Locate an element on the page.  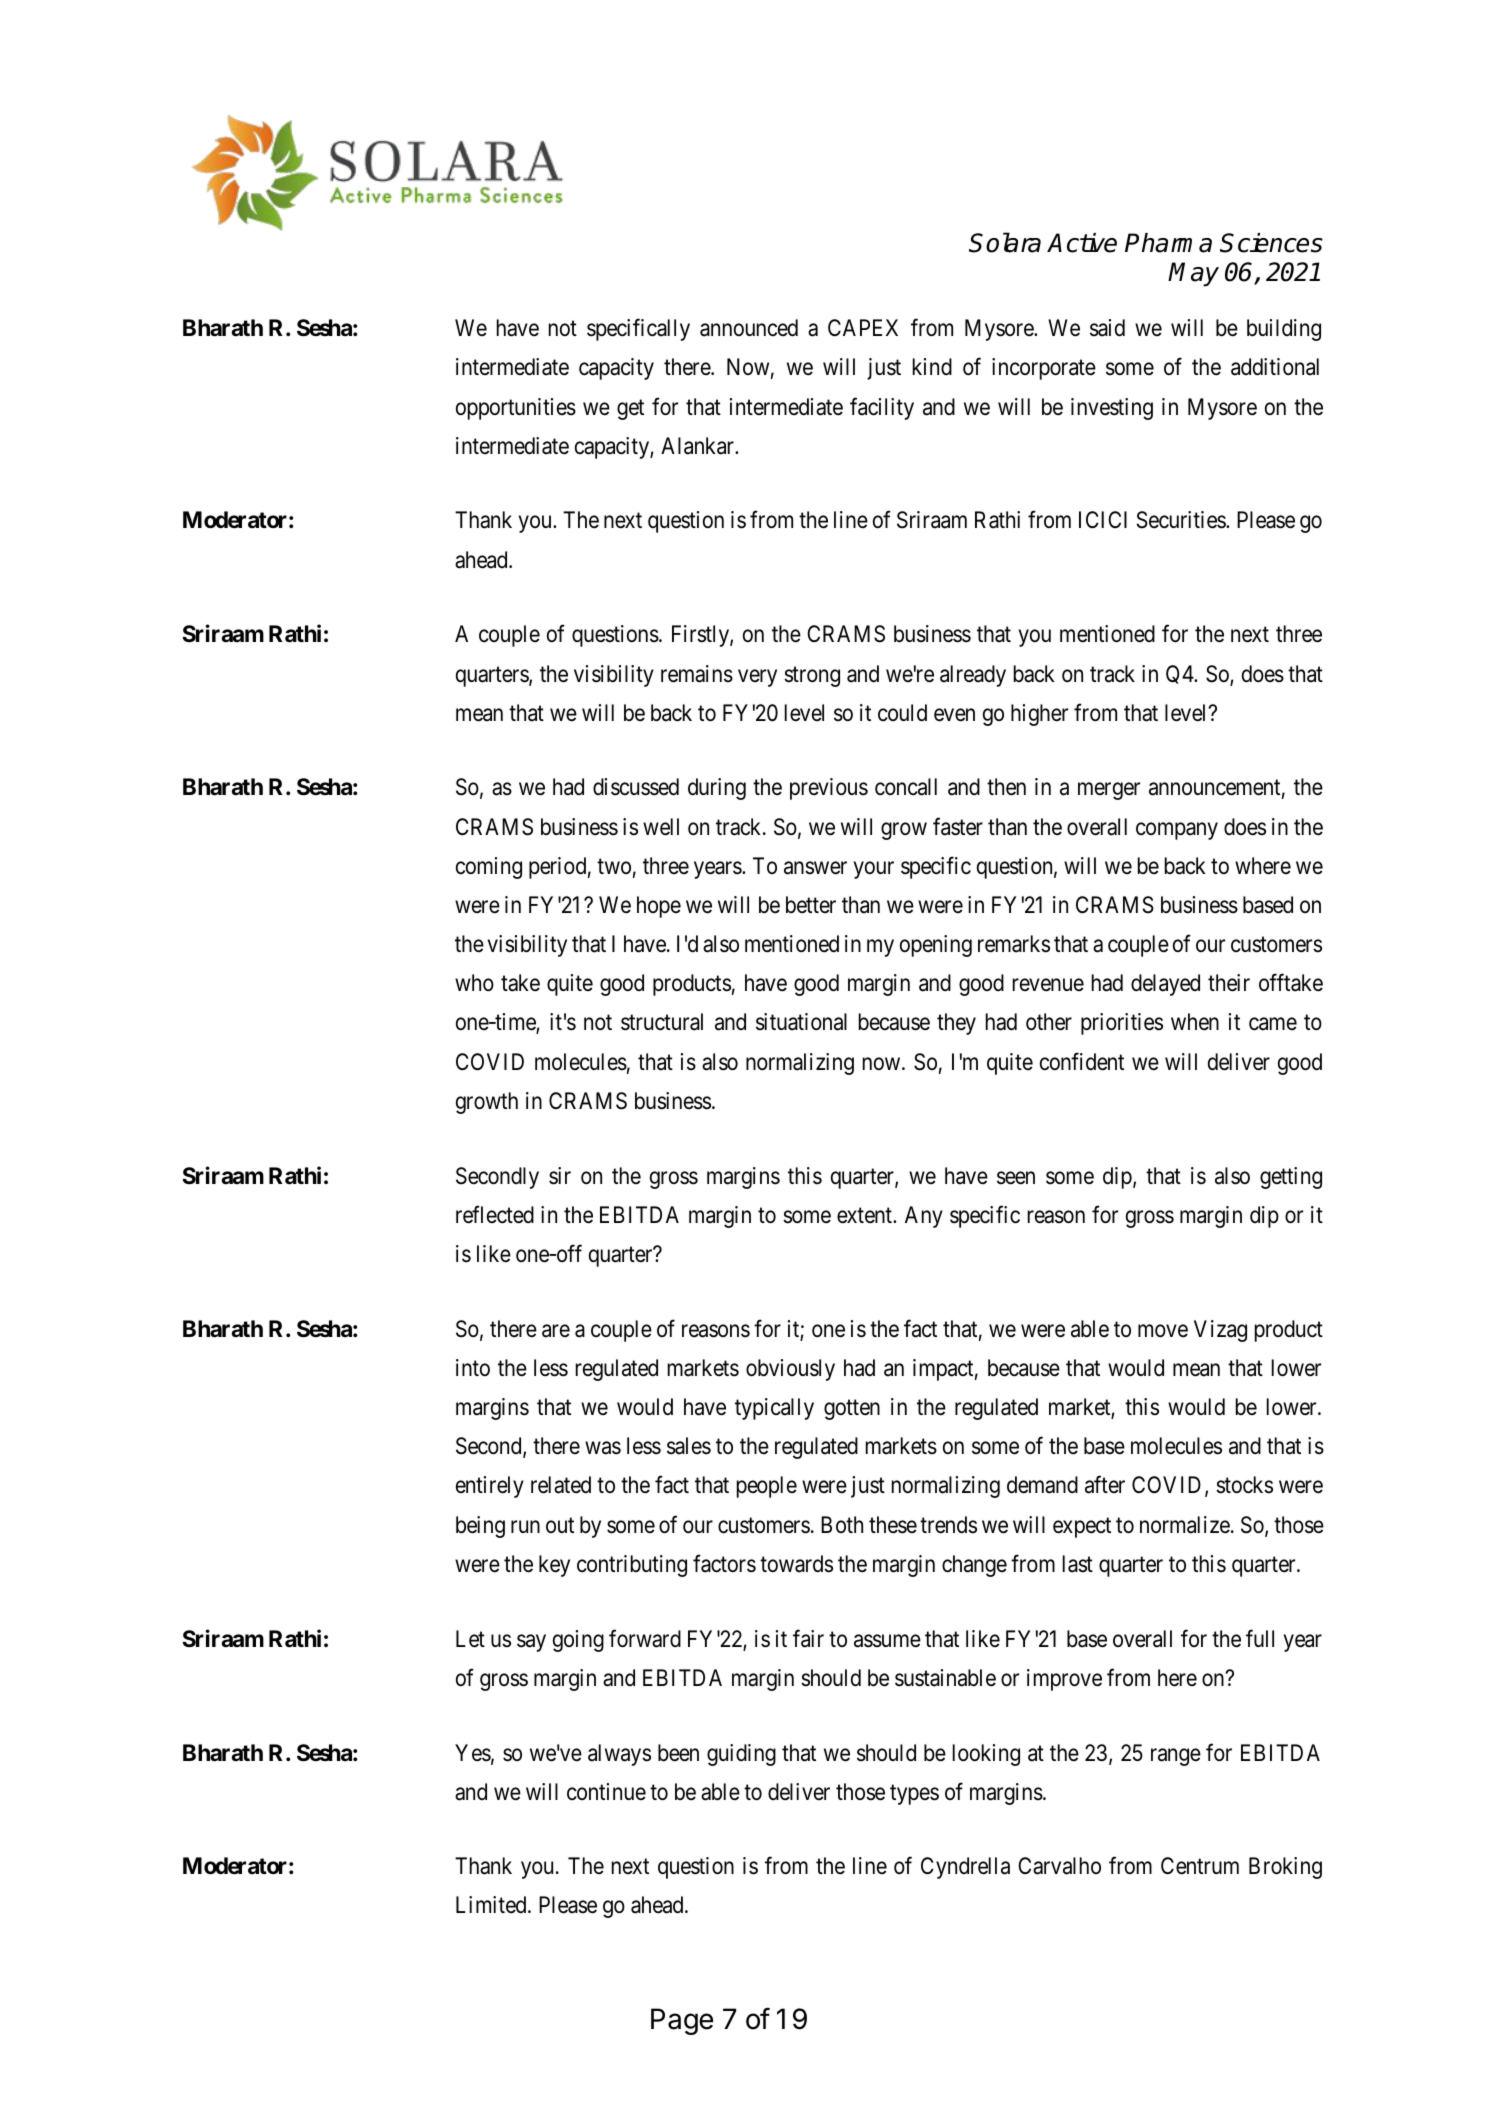
opportunities is located at coordinates (516, 409).
